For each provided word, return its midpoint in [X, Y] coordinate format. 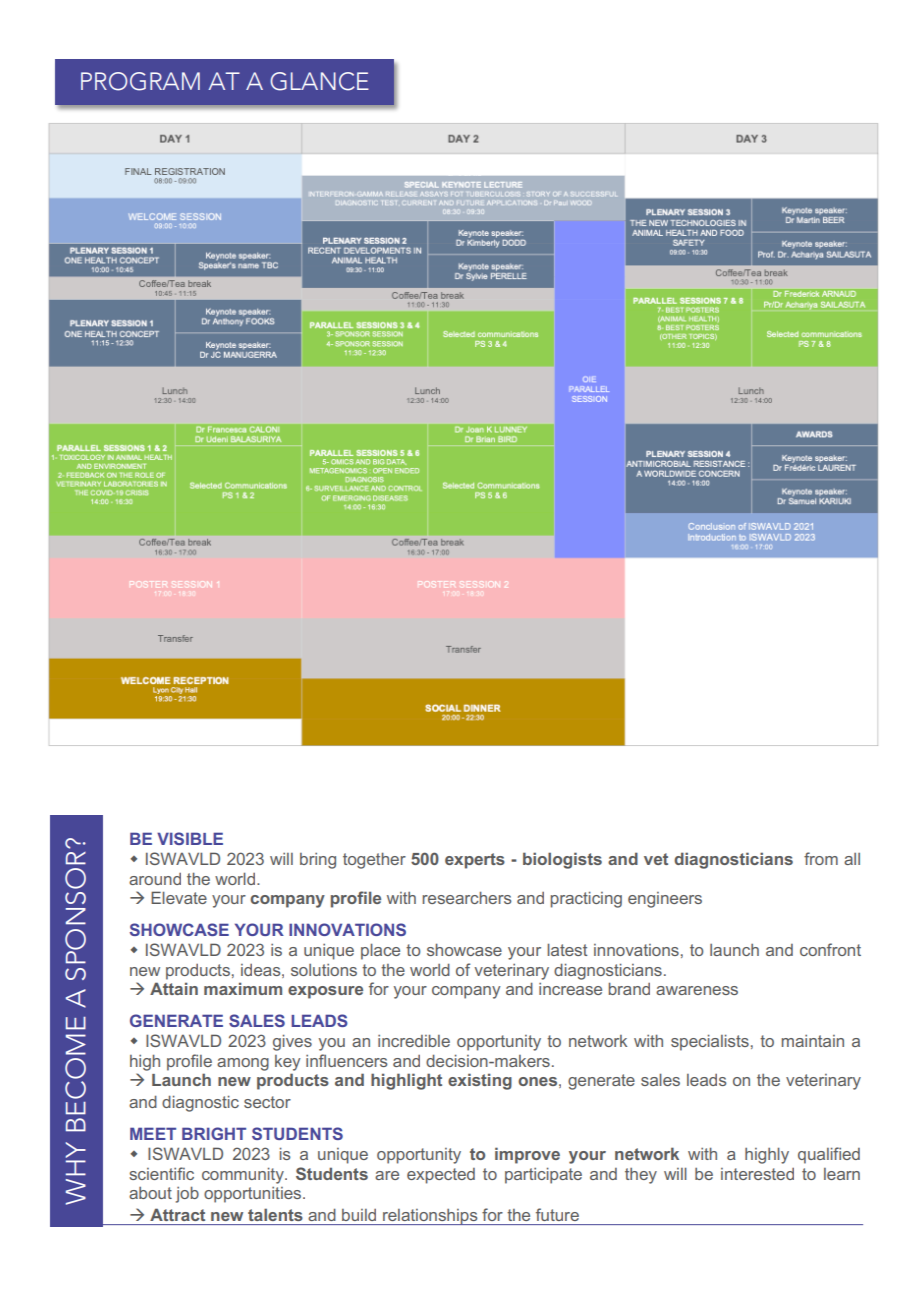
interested [757, 1174]
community [244, 1175]
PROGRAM [140, 81]
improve [527, 1155]
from [821, 858]
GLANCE [319, 81]
